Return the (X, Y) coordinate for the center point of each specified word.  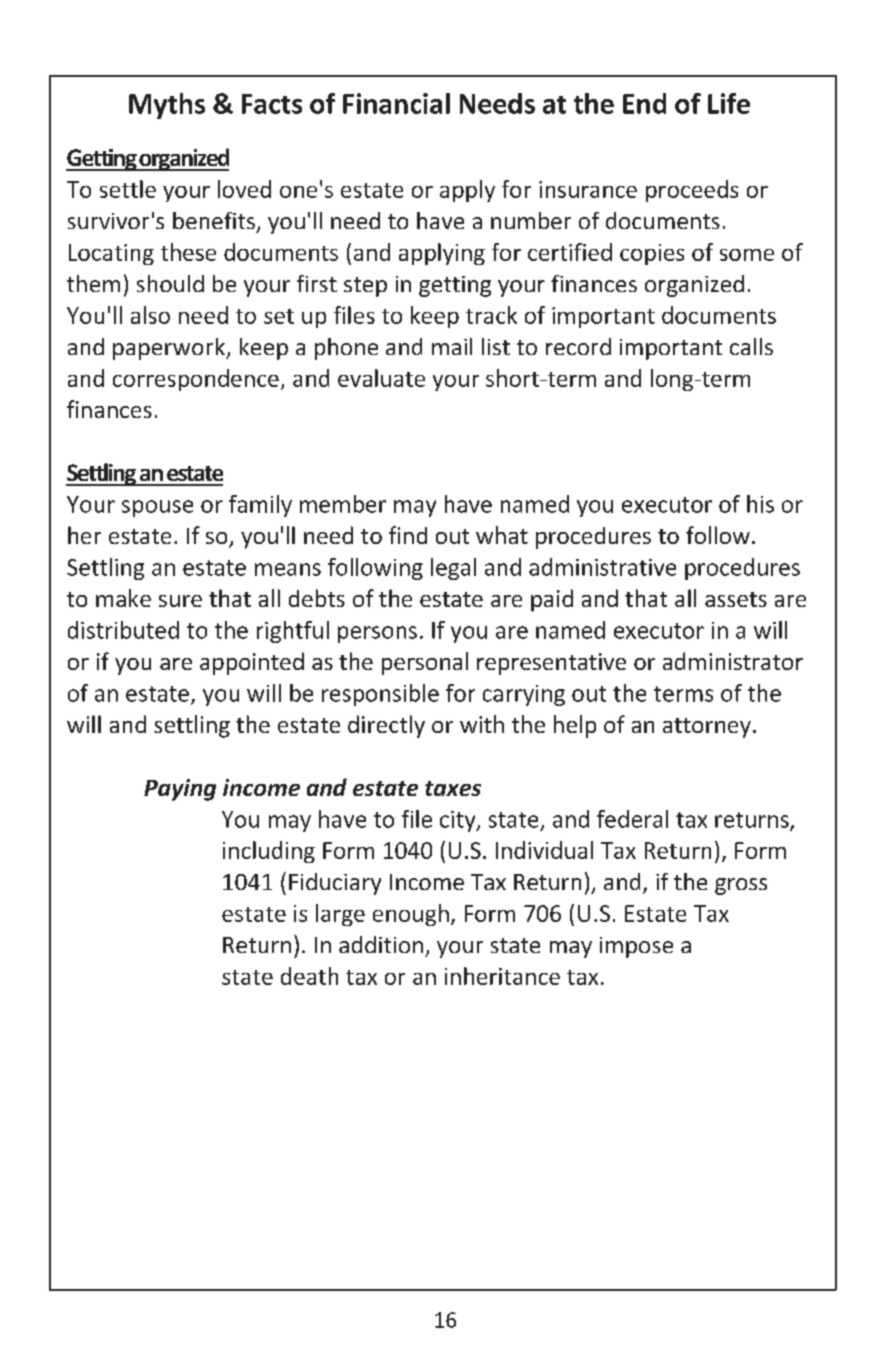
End (644, 103)
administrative (602, 567)
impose (636, 947)
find (408, 535)
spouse (157, 508)
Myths (167, 106)
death (309, 976)
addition (381, 944)
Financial (396, 103)
